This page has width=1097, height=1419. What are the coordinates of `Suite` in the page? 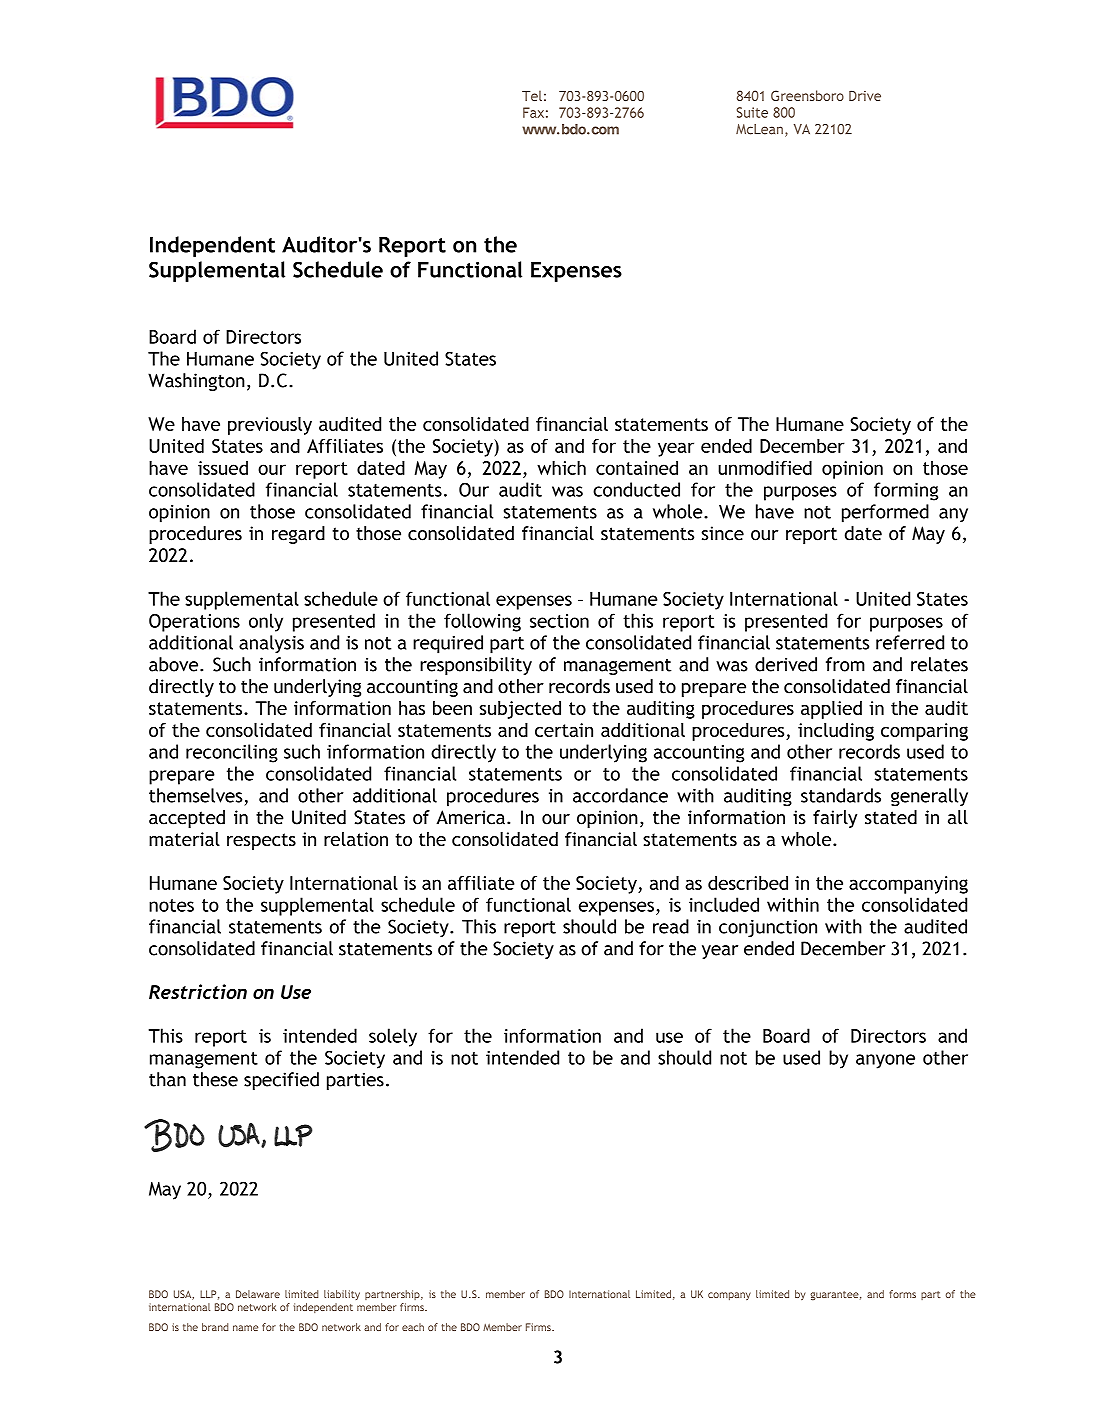 It's located at (752, 112).
